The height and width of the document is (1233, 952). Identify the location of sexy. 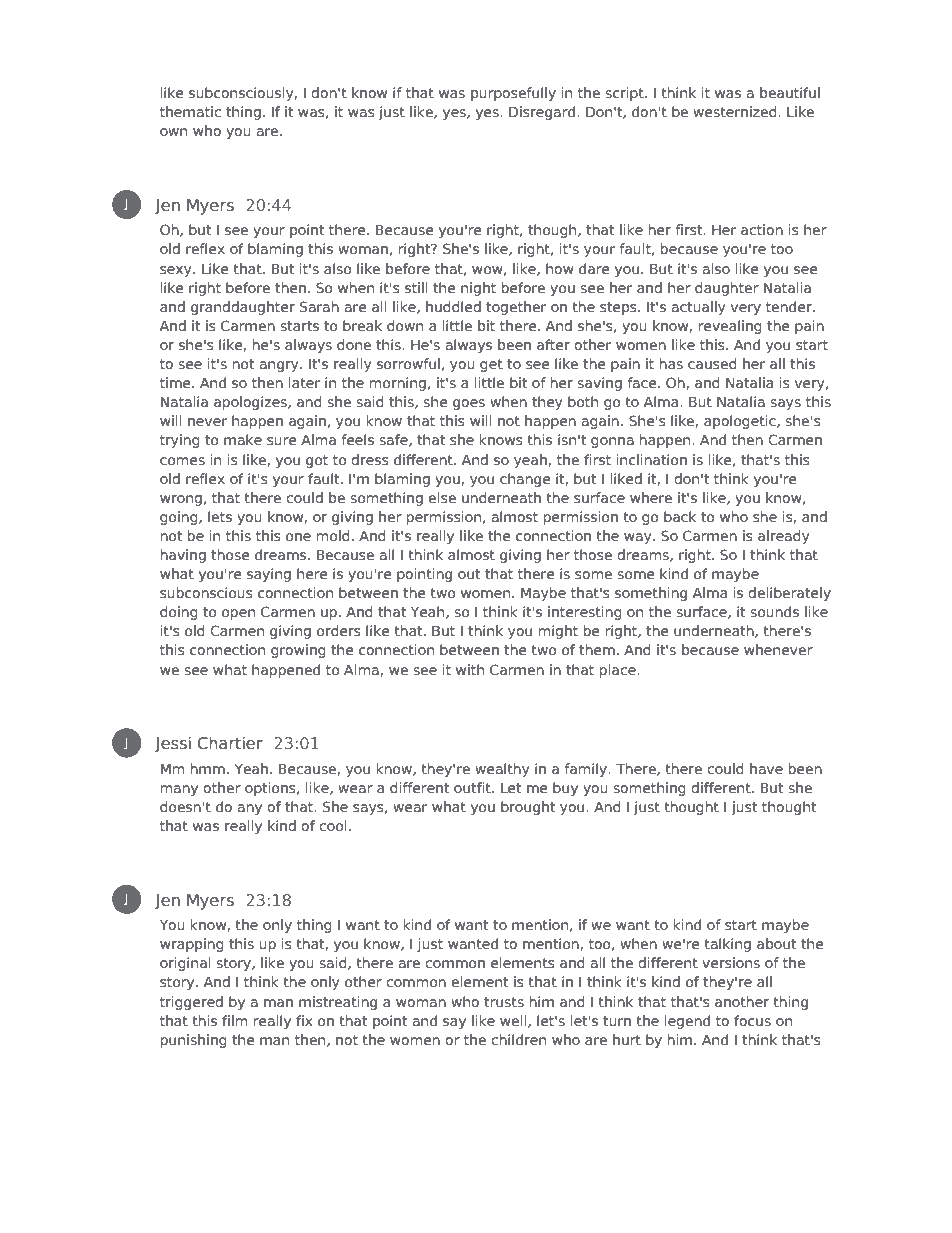
(177, 271).
